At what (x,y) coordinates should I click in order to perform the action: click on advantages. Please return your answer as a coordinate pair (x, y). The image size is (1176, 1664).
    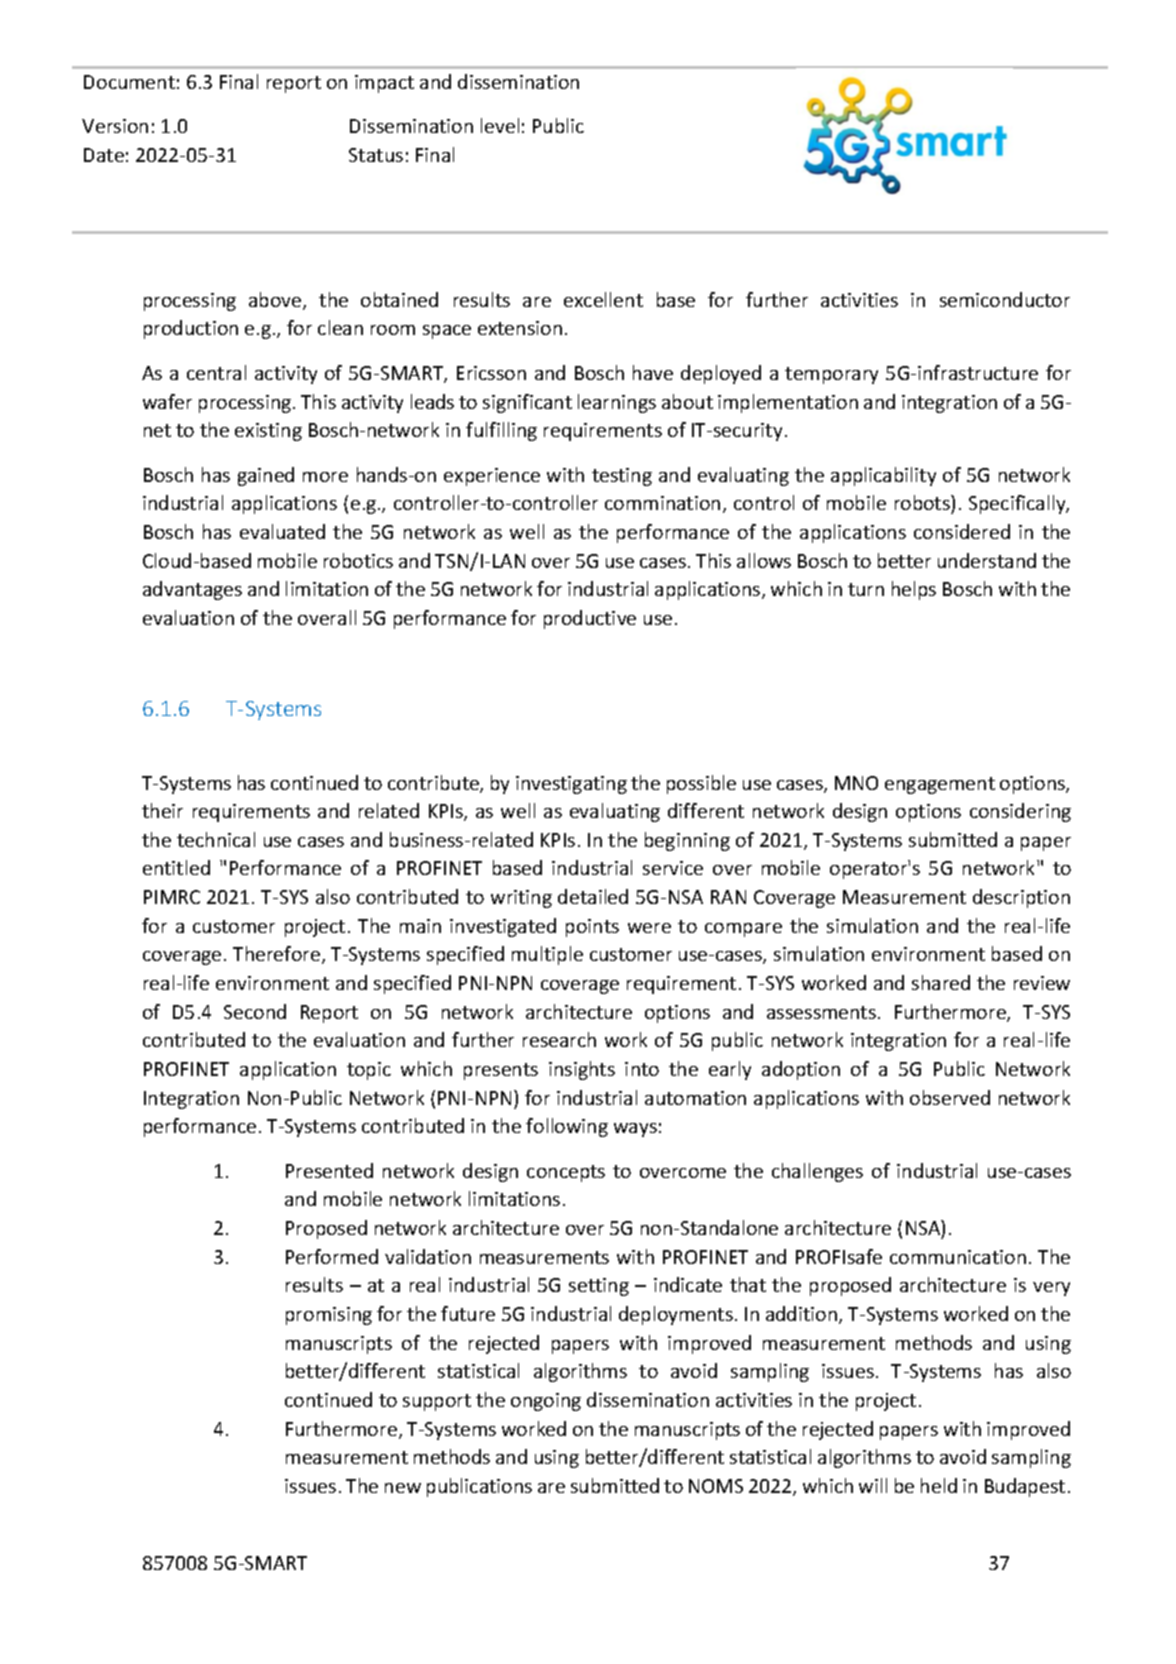
    Looking at the image, I should click on (192, 590).
